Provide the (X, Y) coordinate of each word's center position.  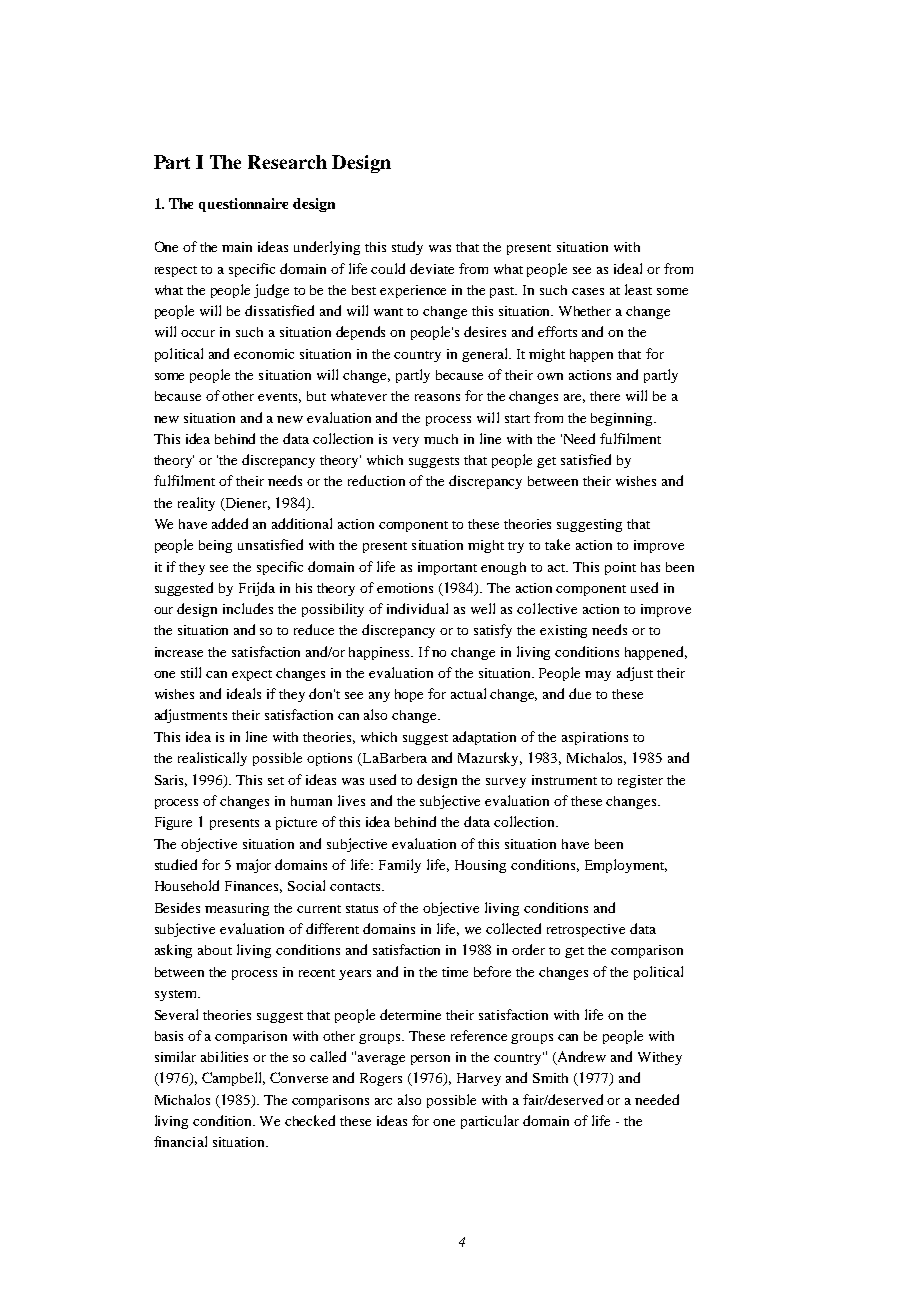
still (191, 672)
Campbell (233, 1079)
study (407, 248)
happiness (380, 653)
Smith (550, 1078)
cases (588, 291)
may (598, 676)
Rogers (381, 1079)
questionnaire (243, 205)
